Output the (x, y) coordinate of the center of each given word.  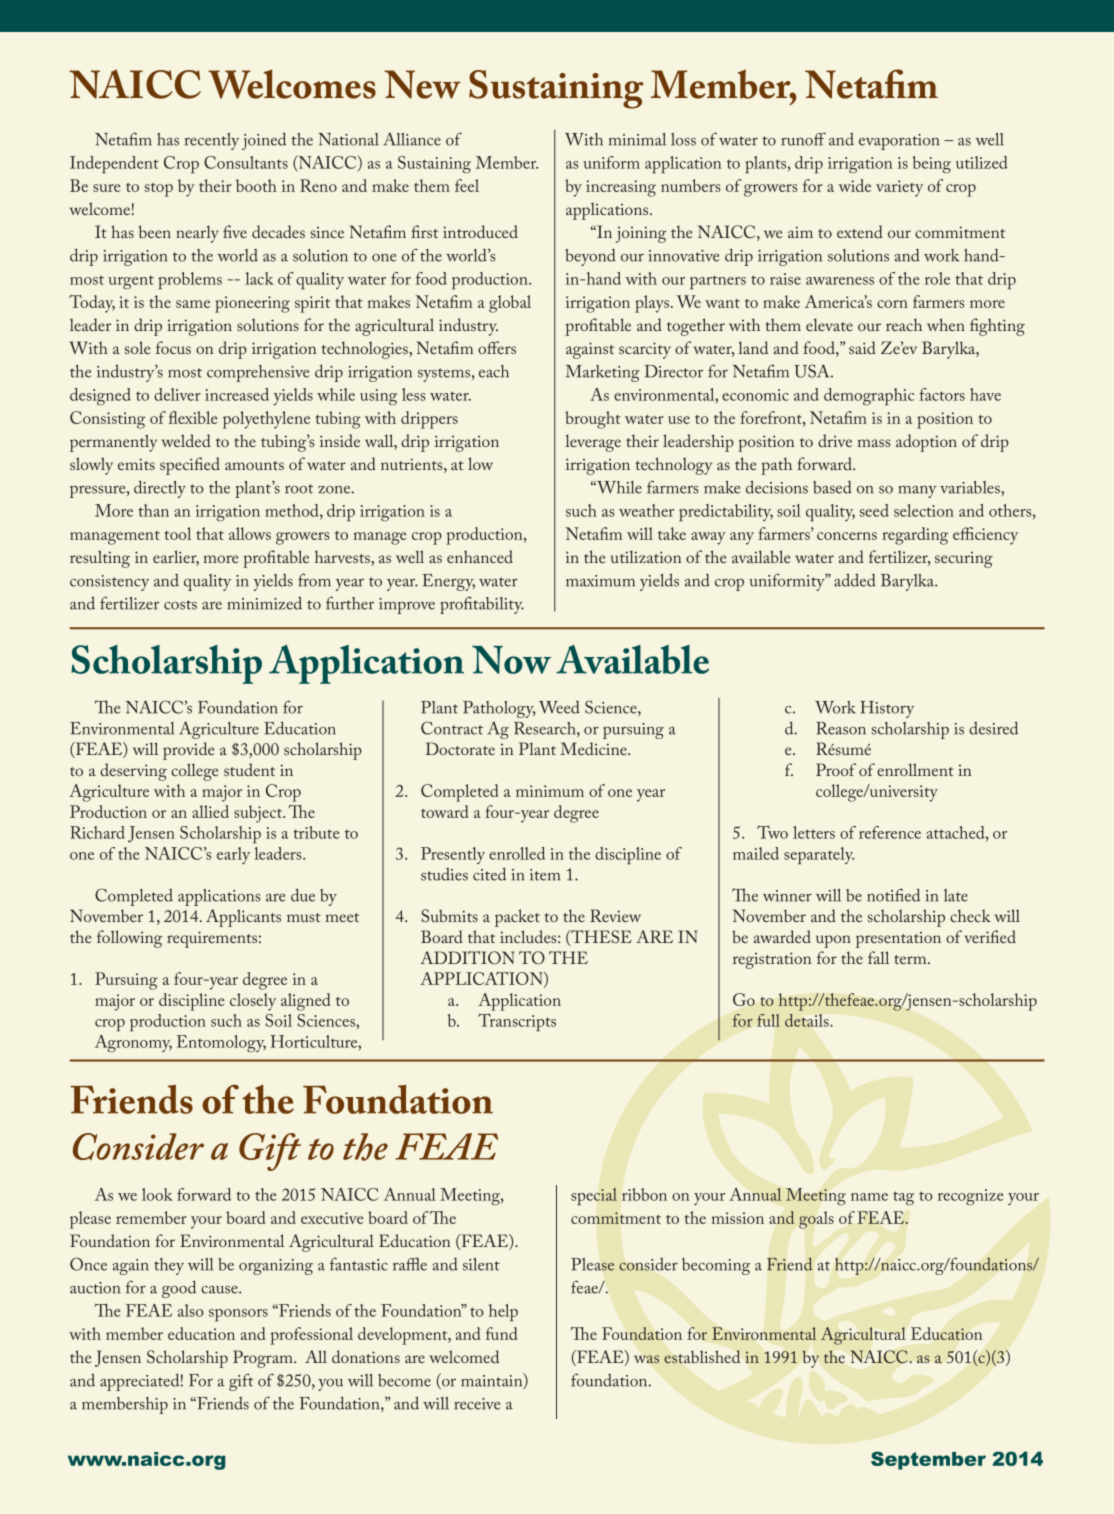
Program (264, 1359)
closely (253, 1002)
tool (178, 533)
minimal (637, 139)
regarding (915, 536)
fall (878, 957)
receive (477, 1404)
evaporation (899, 142)
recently (212, 141)
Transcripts (517, 1022)
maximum (600, 581)
